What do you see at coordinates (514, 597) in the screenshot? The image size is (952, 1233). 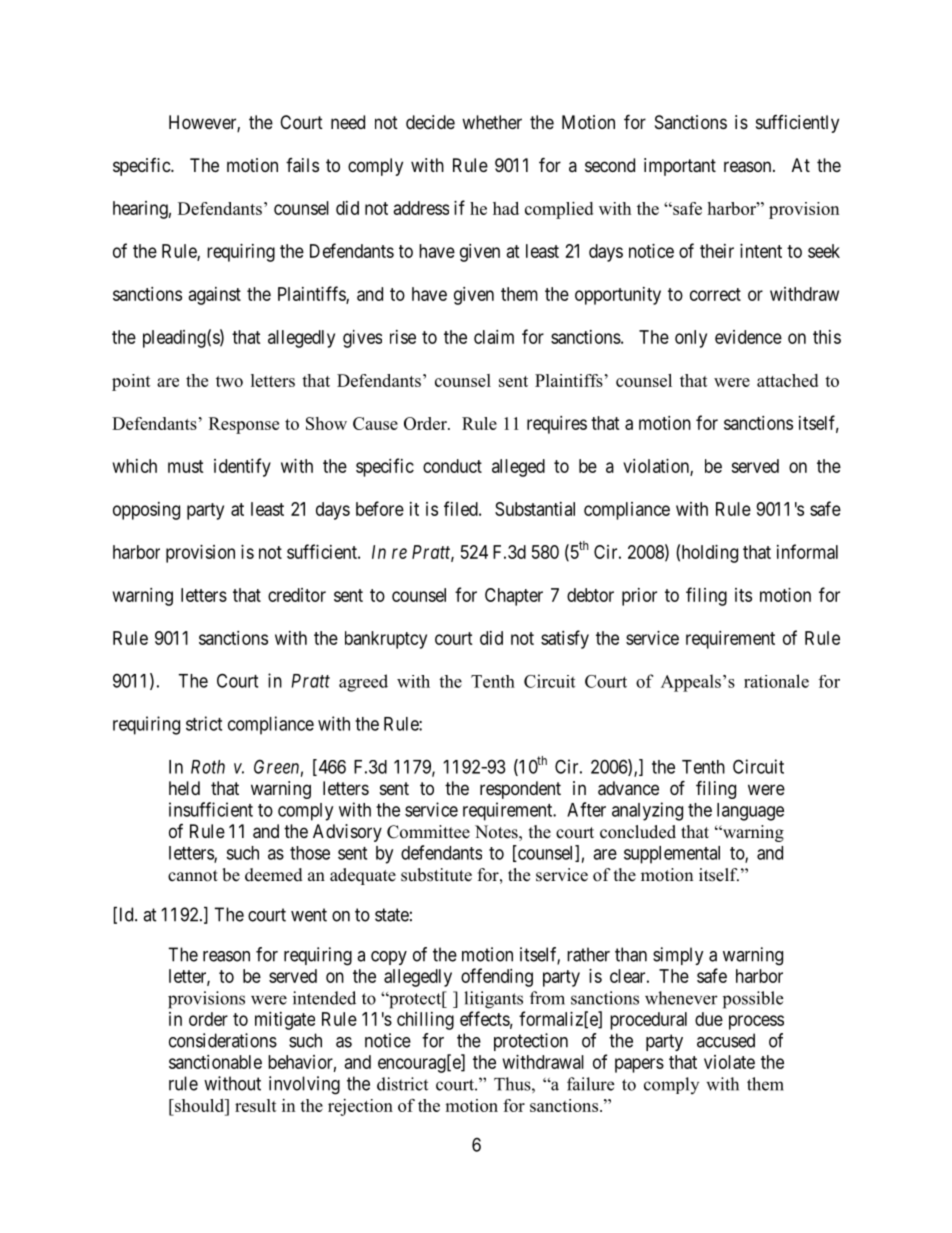 I see `Chapter` at bounding box center [514, 597].
